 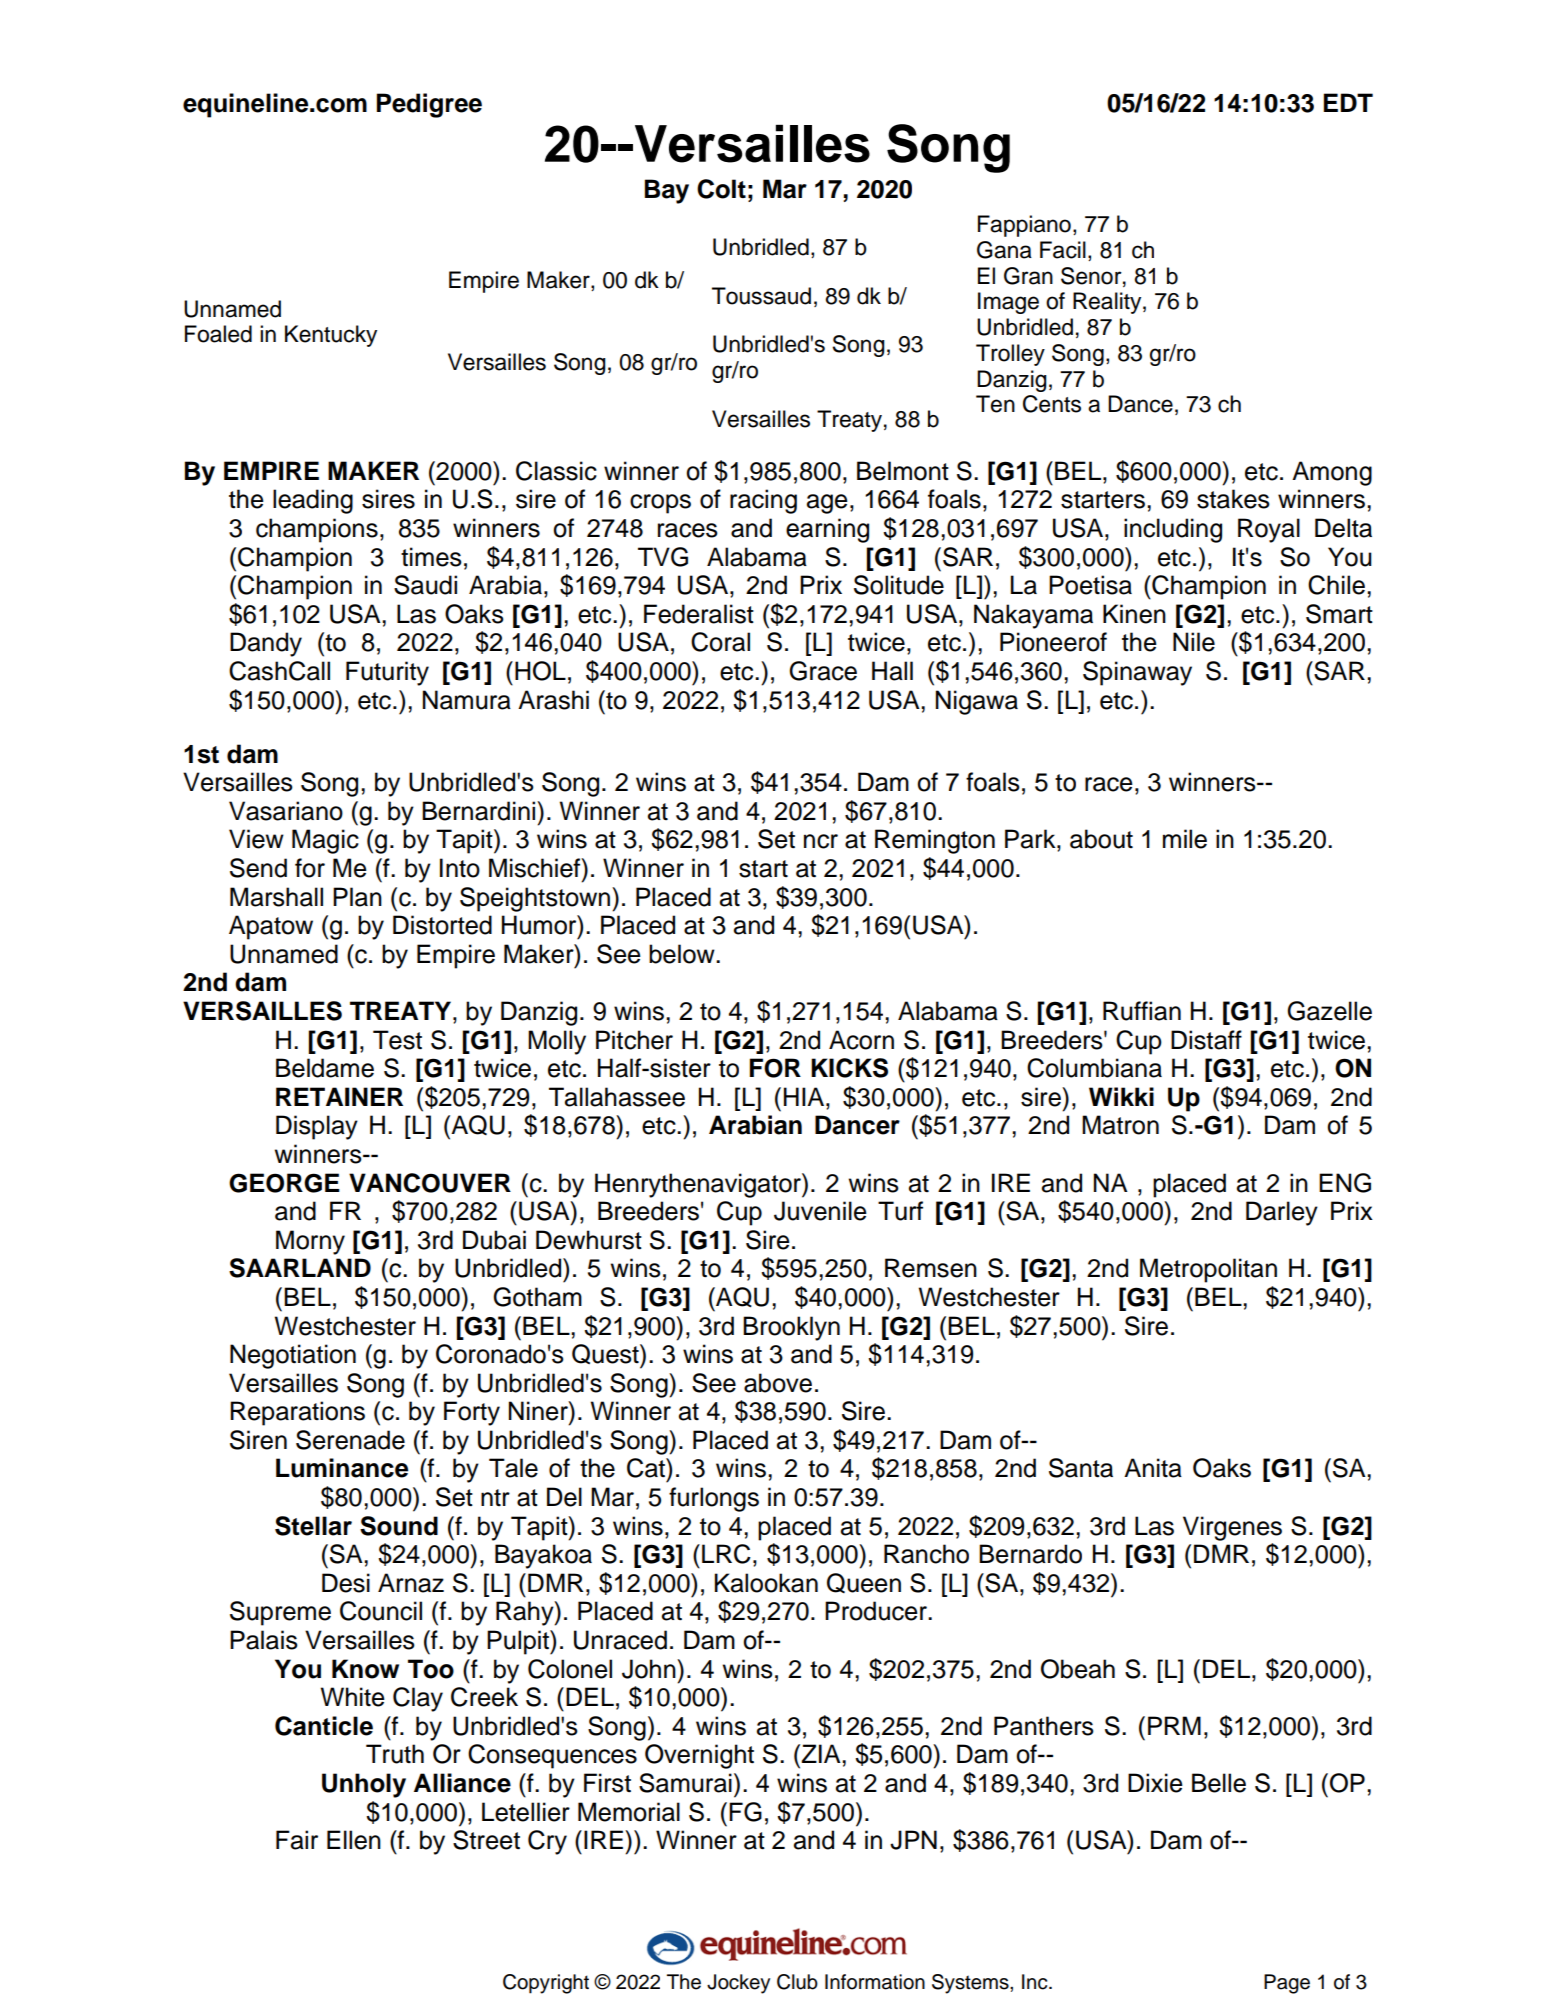 I want to click on Test, so click(x=397, y=1040).
